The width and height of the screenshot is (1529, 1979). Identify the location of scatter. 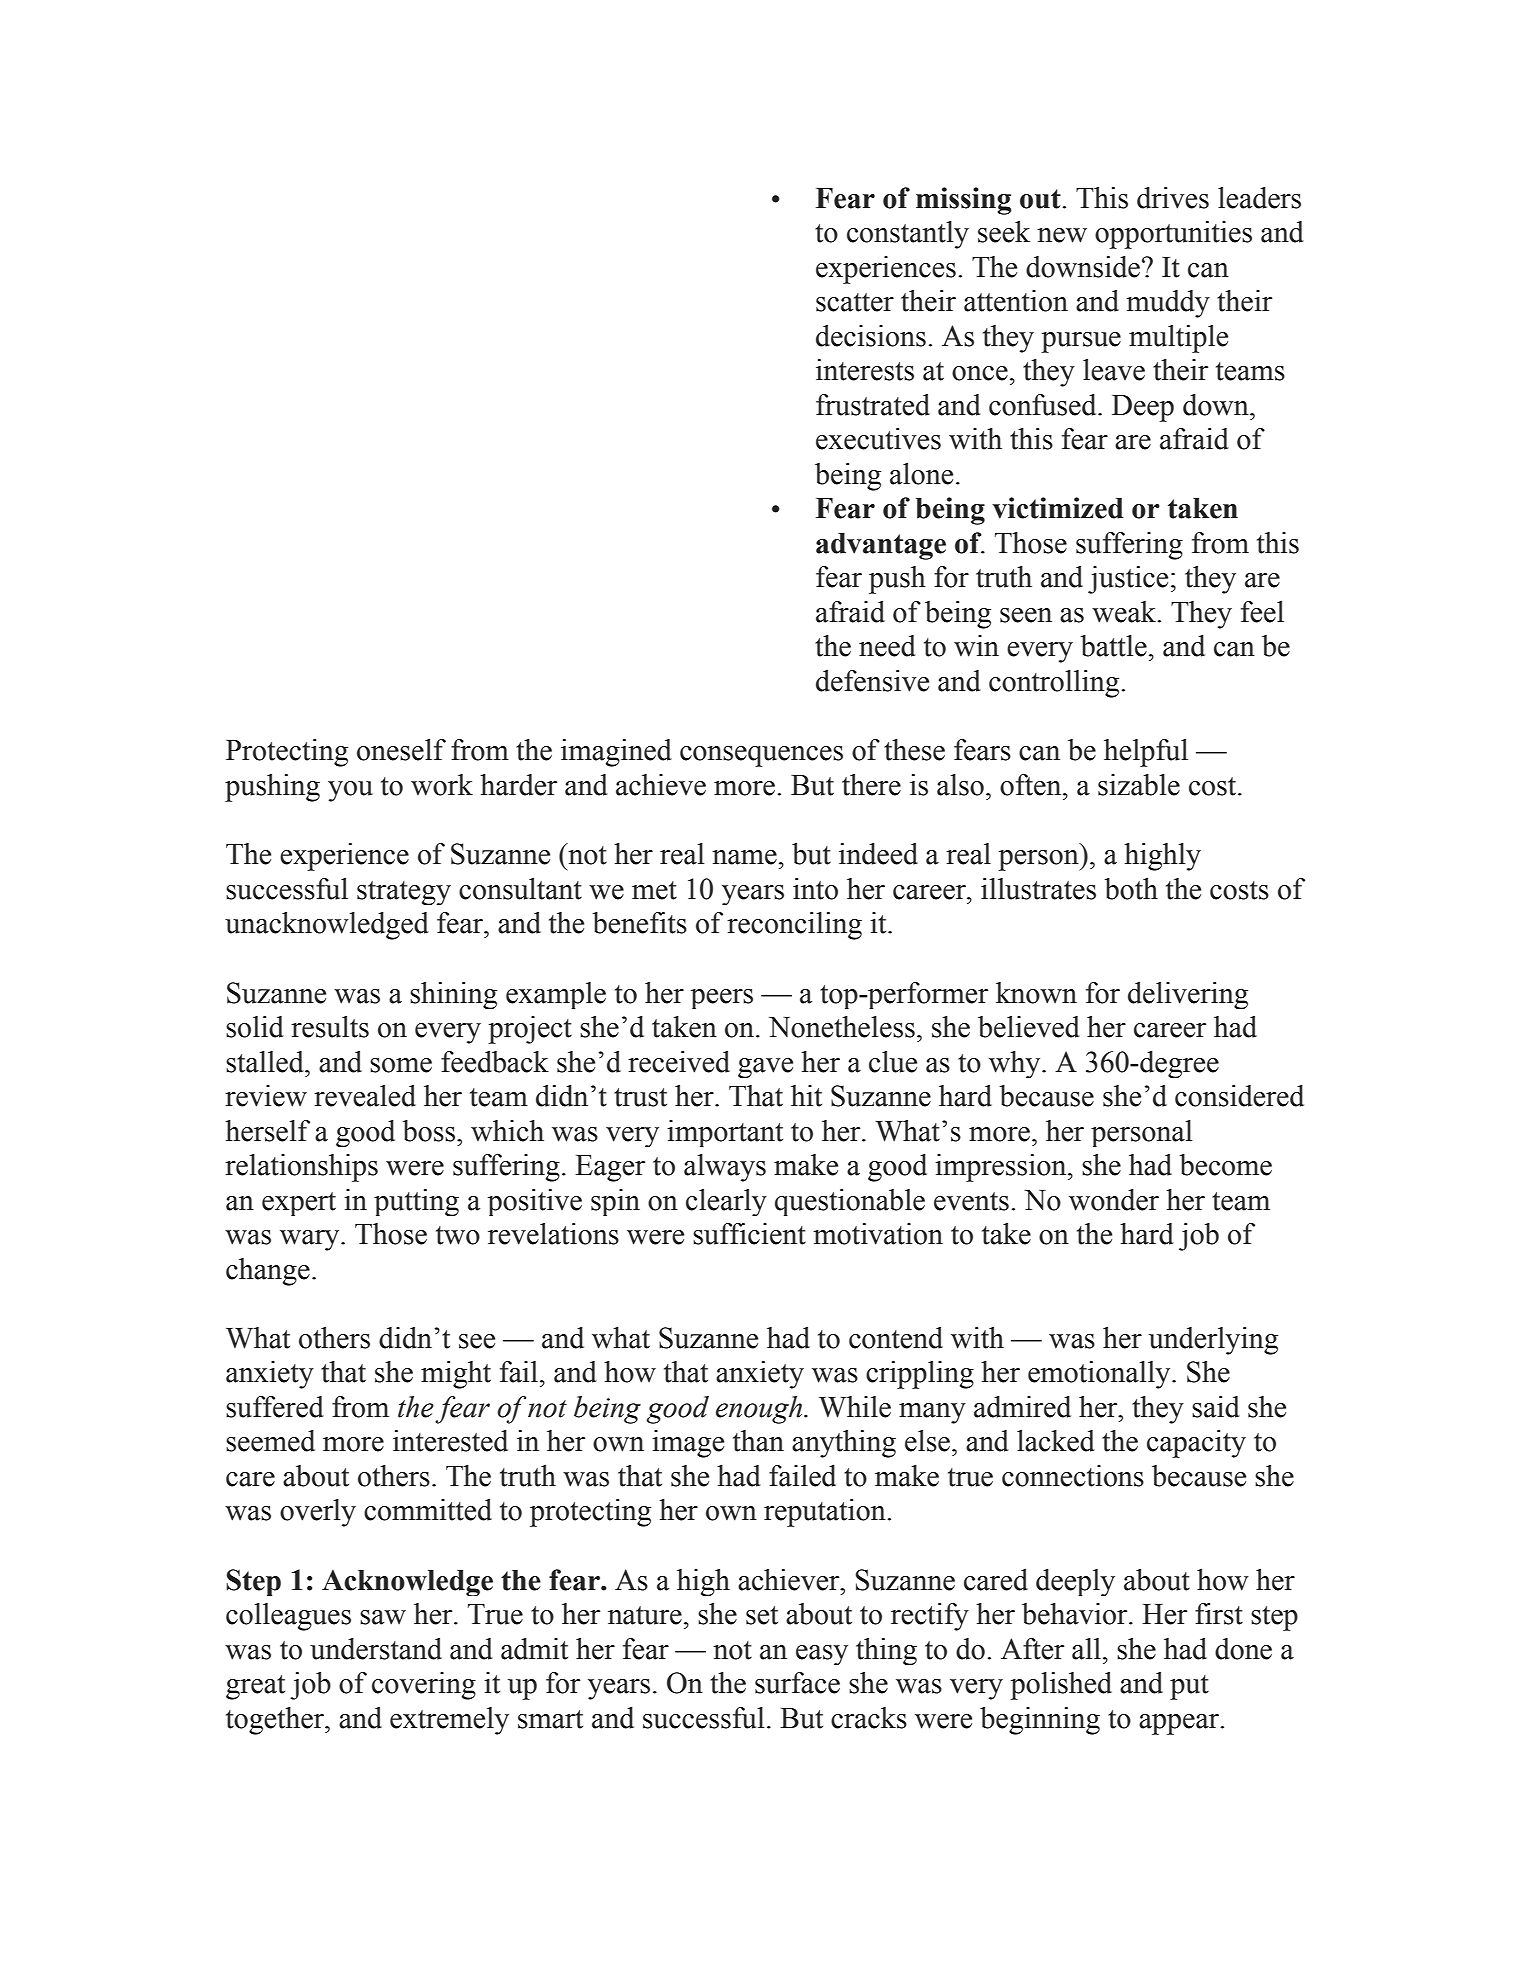
(855, 302).
